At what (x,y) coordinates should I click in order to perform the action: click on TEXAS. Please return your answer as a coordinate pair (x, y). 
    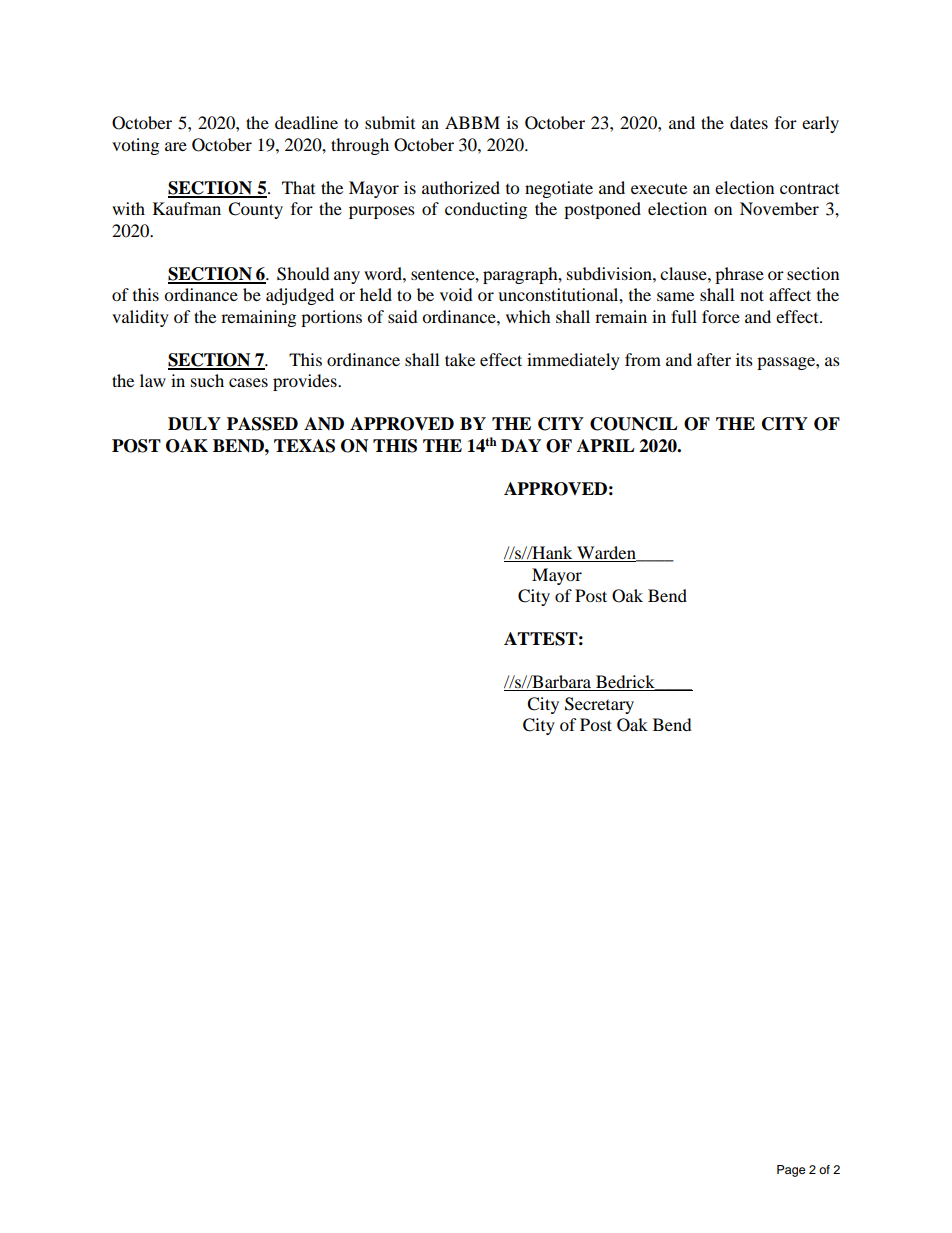
    Looking at the image, I should click on (304, 446).
